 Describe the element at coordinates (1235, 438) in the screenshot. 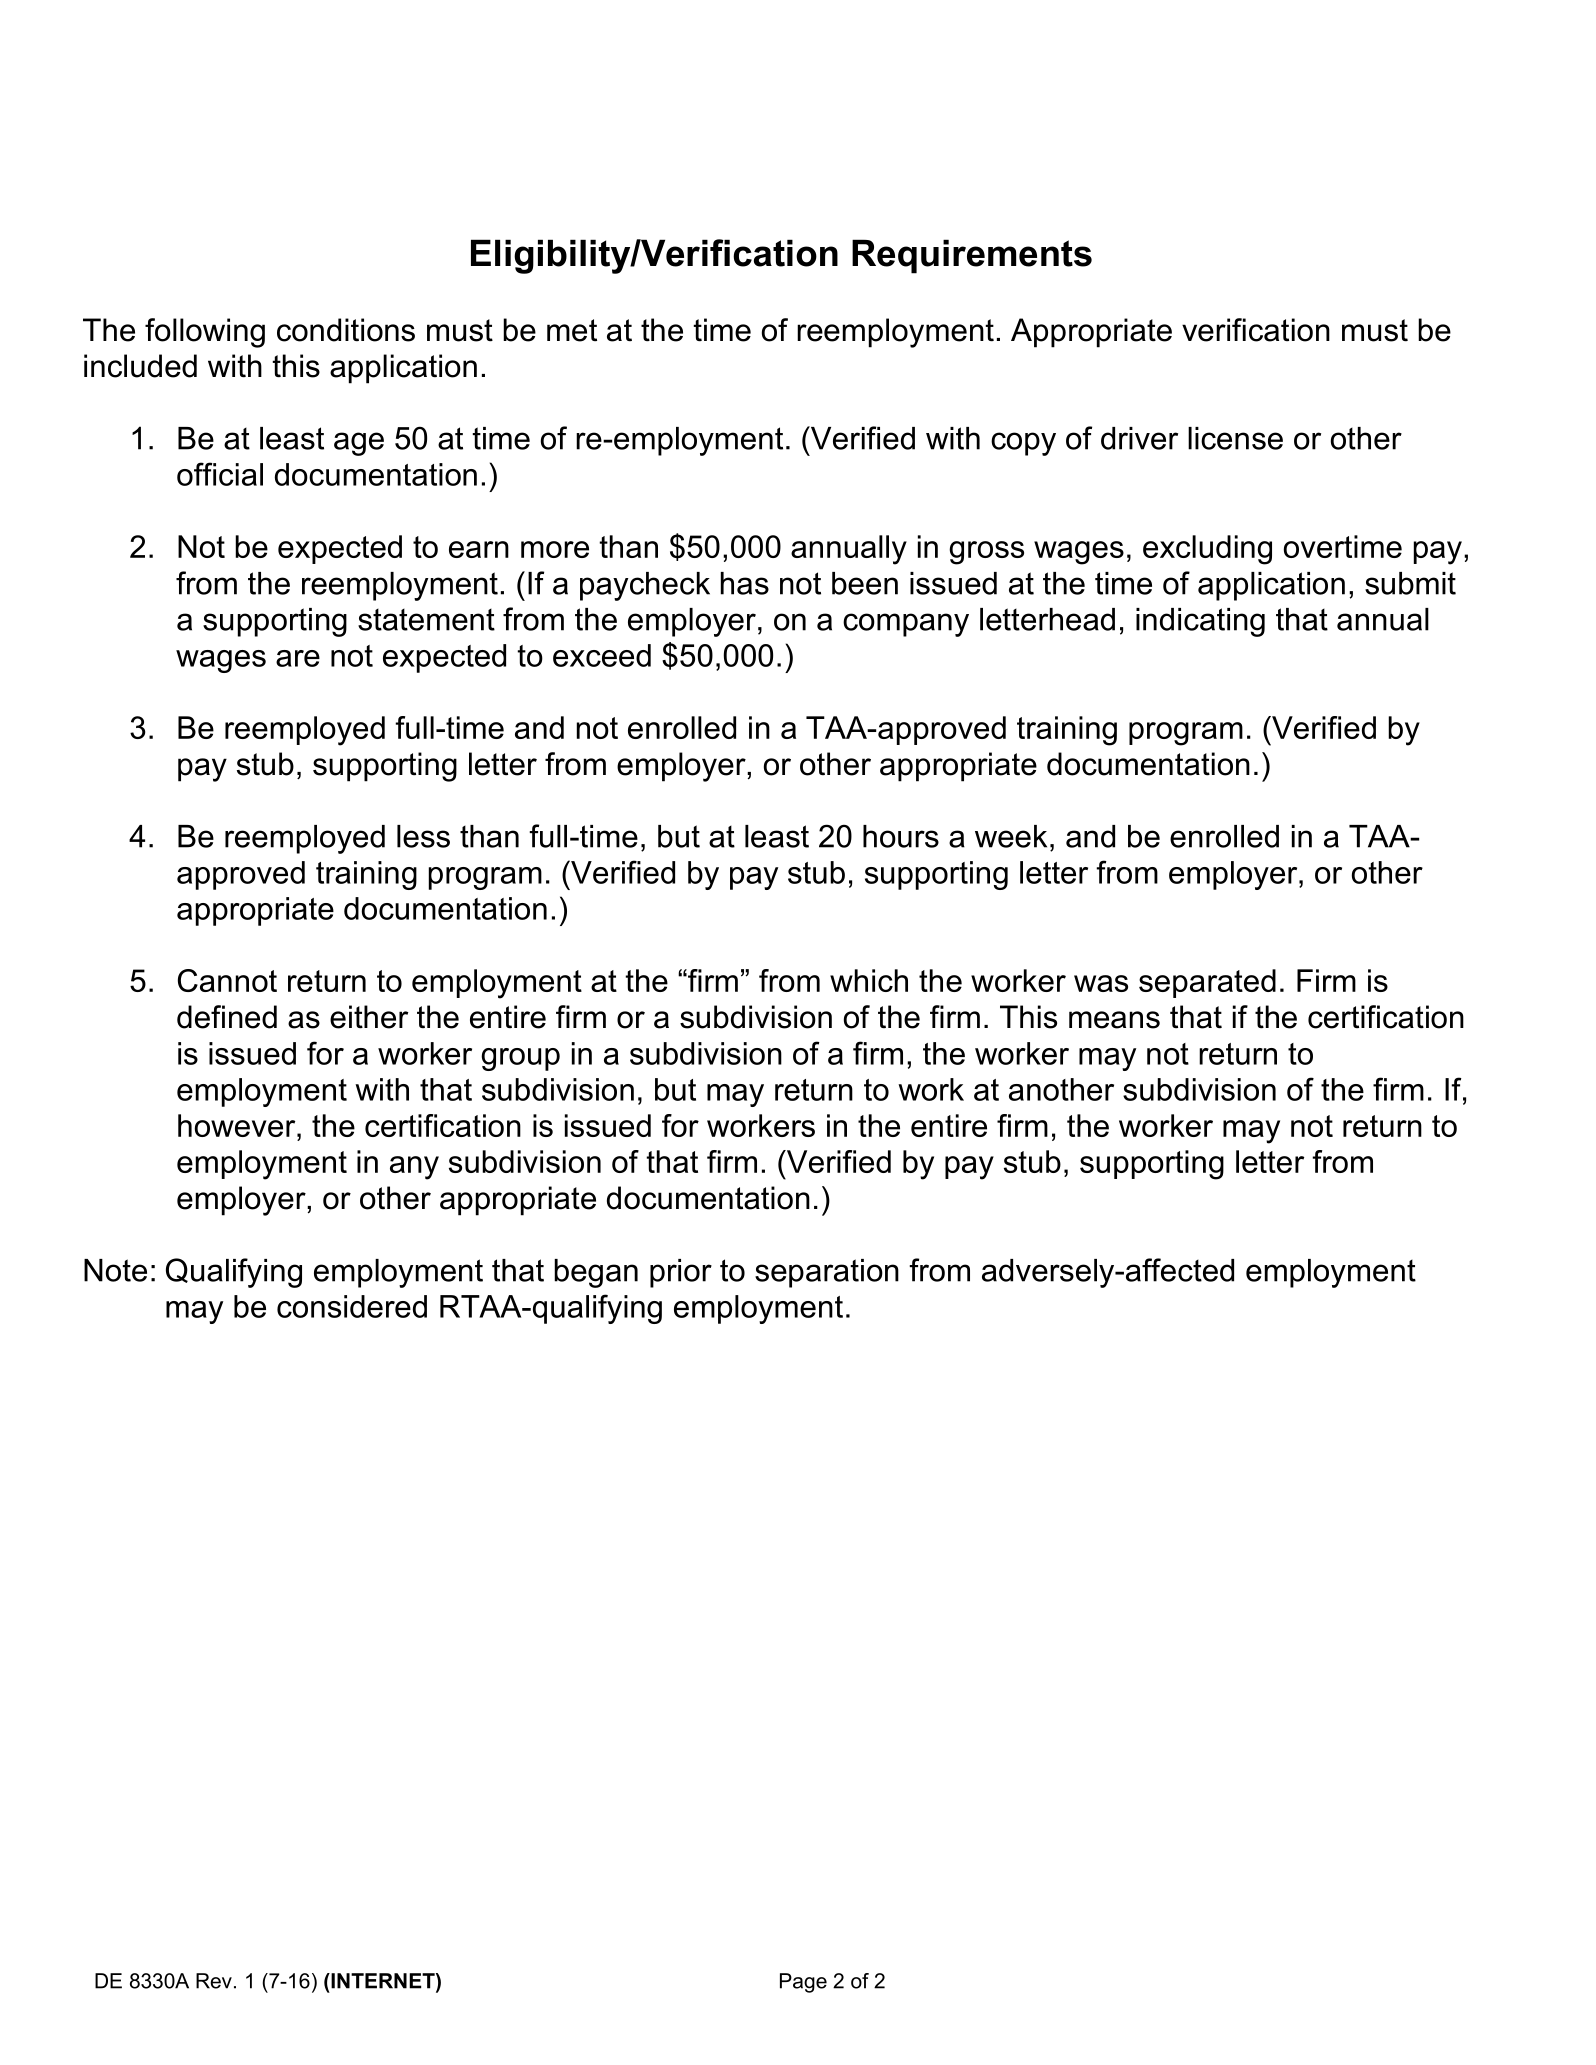

I see `license` at that location.
